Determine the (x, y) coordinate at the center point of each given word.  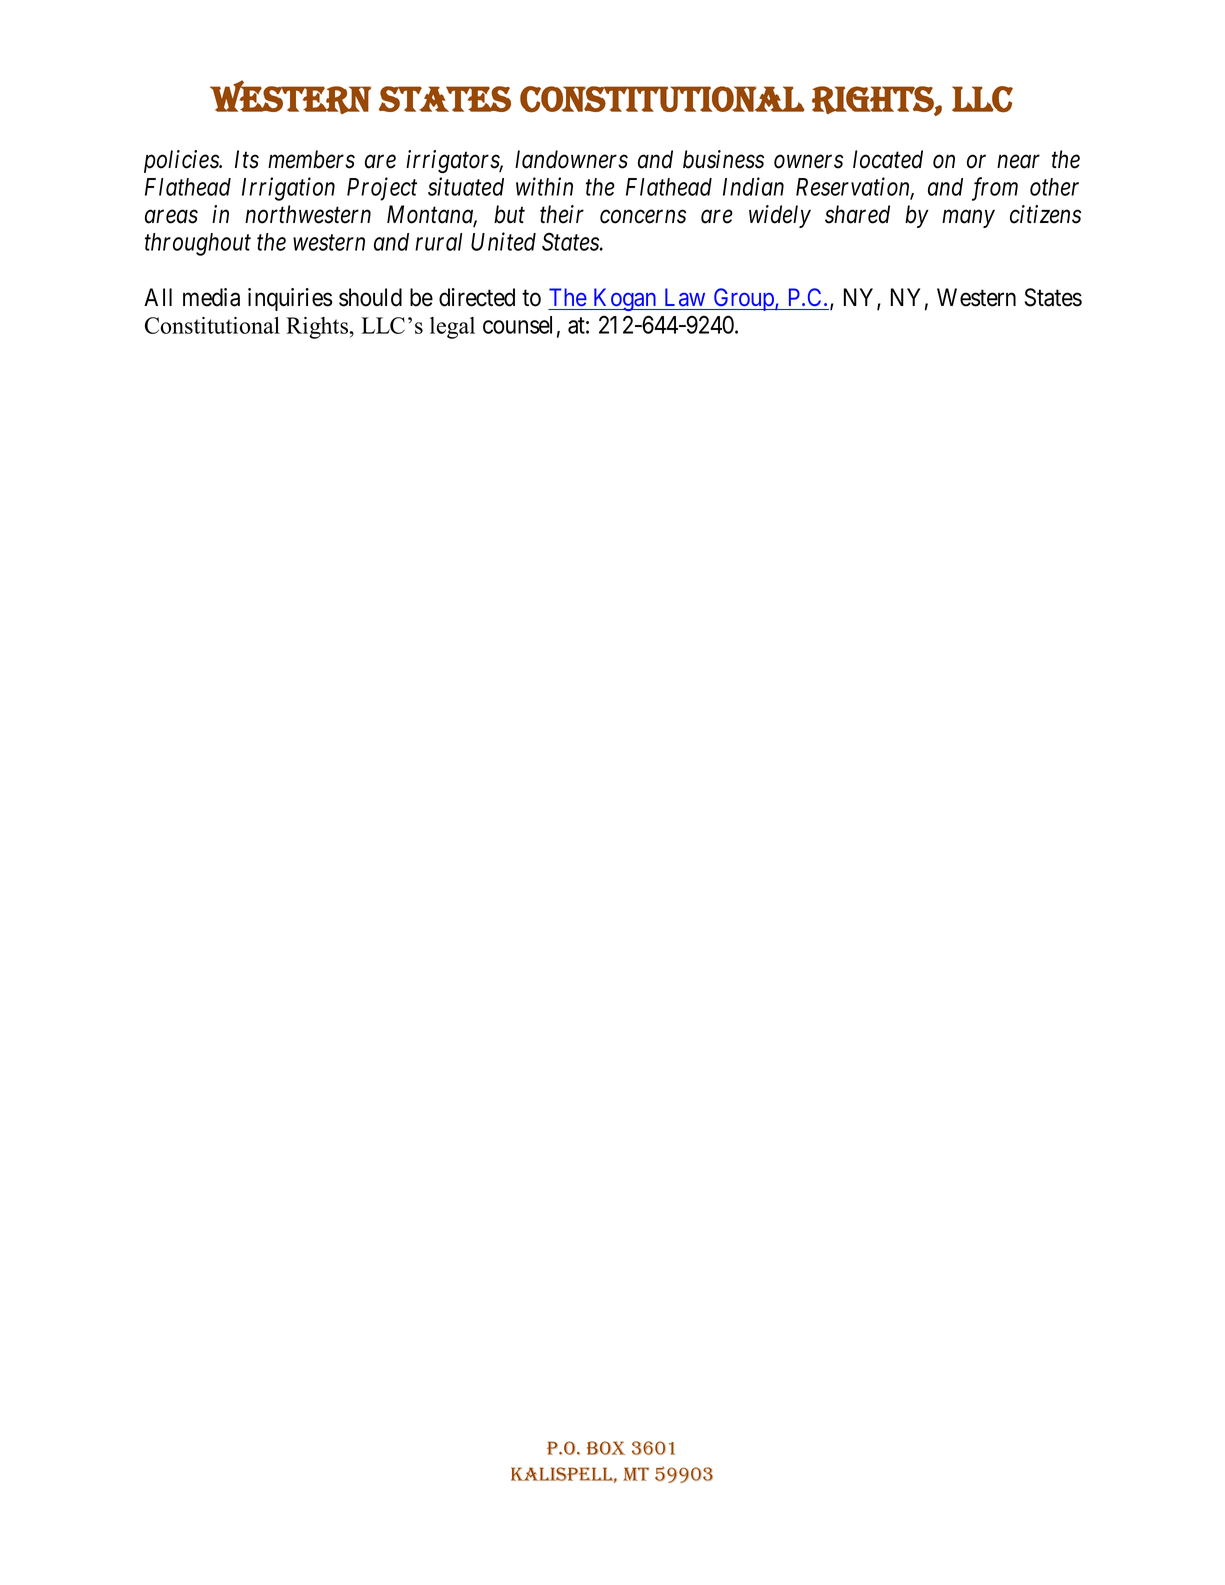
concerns (643, 217)
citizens (1045, 214)
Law (685, 297)
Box (606, 1448)
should (370, 297)
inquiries (290, 299)
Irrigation (288, 189)
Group (743, 299)
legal (452, 328)
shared (857, 214)
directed (477, 297)
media (211, 297)
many (968, 219)
